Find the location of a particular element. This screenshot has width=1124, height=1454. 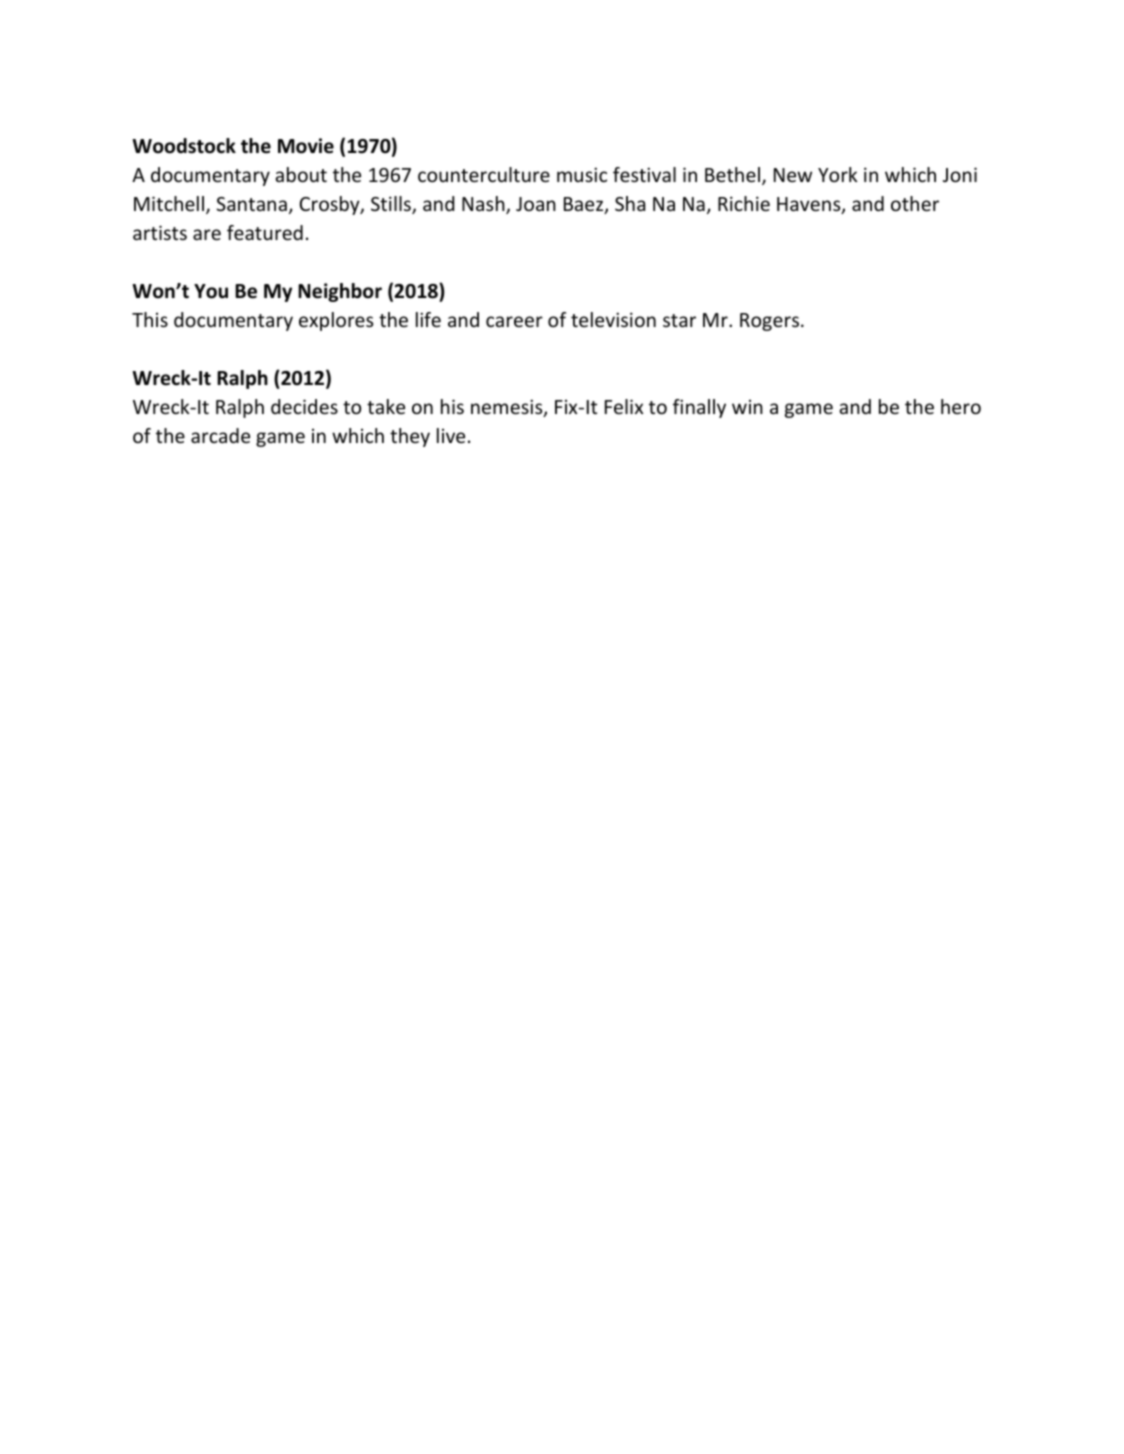

television is located at coordinates (613, 319).
